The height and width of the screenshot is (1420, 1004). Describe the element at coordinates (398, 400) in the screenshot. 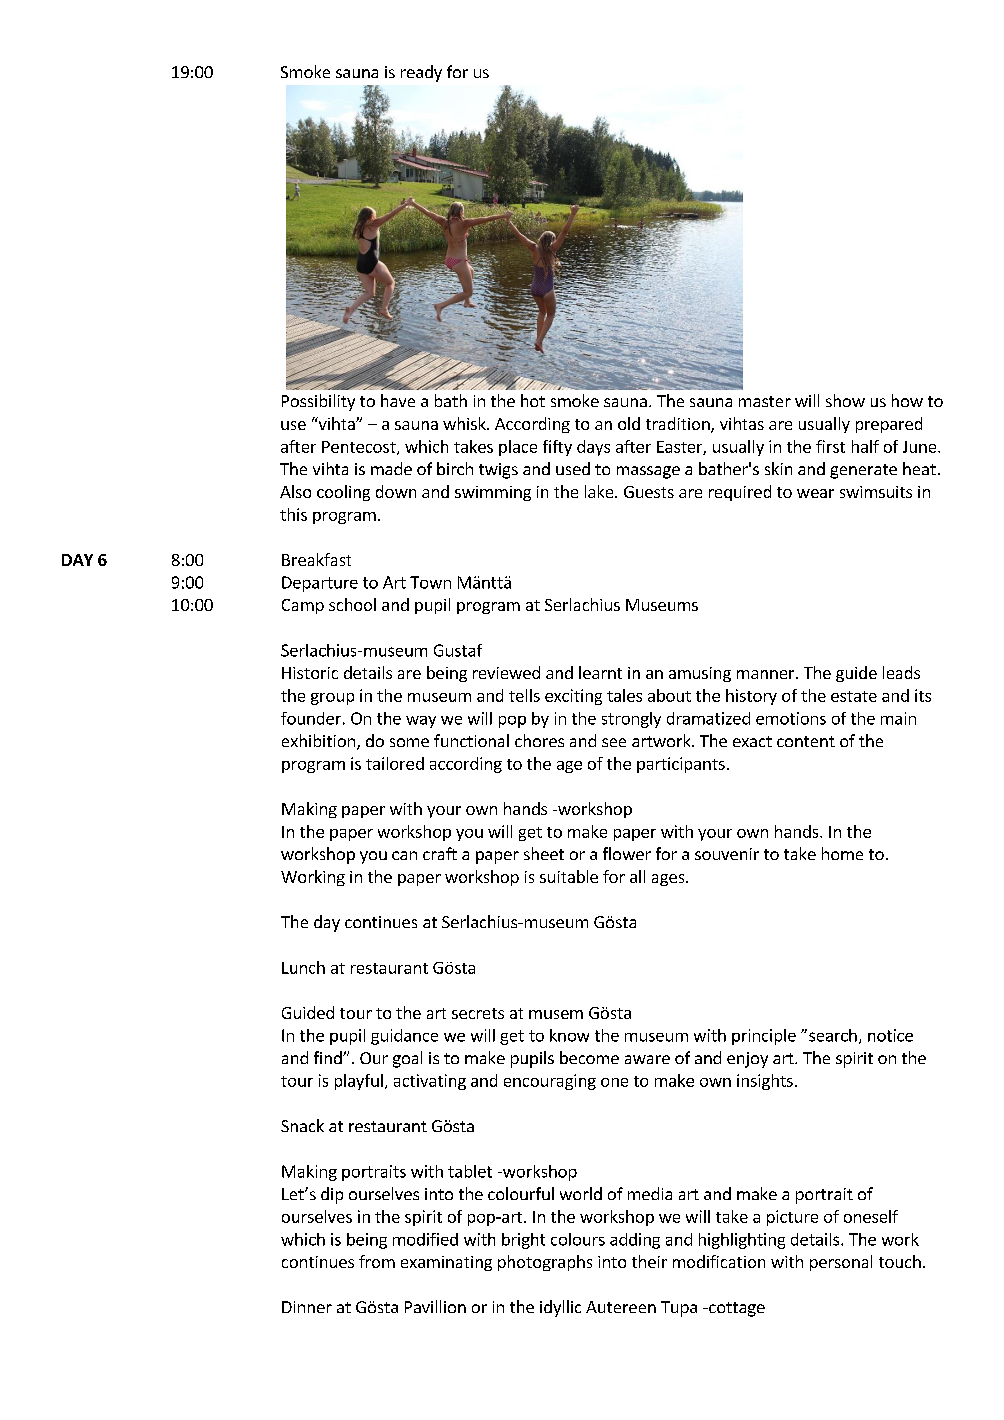

I see `have` at that location.
